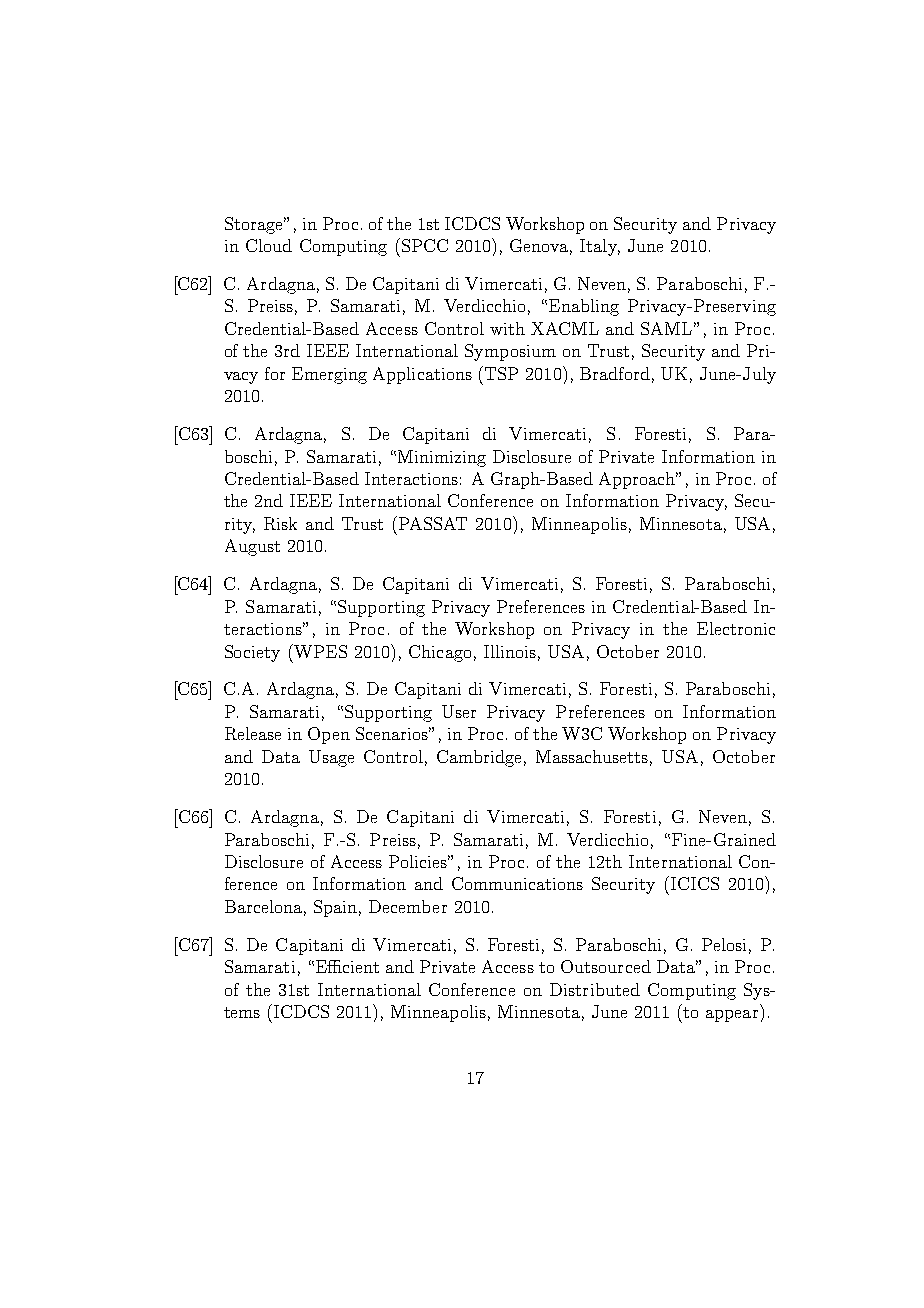  What do you see at coordinates (615, 373) in the document?
I see `Bradford` at bounding box center [615, 373].
